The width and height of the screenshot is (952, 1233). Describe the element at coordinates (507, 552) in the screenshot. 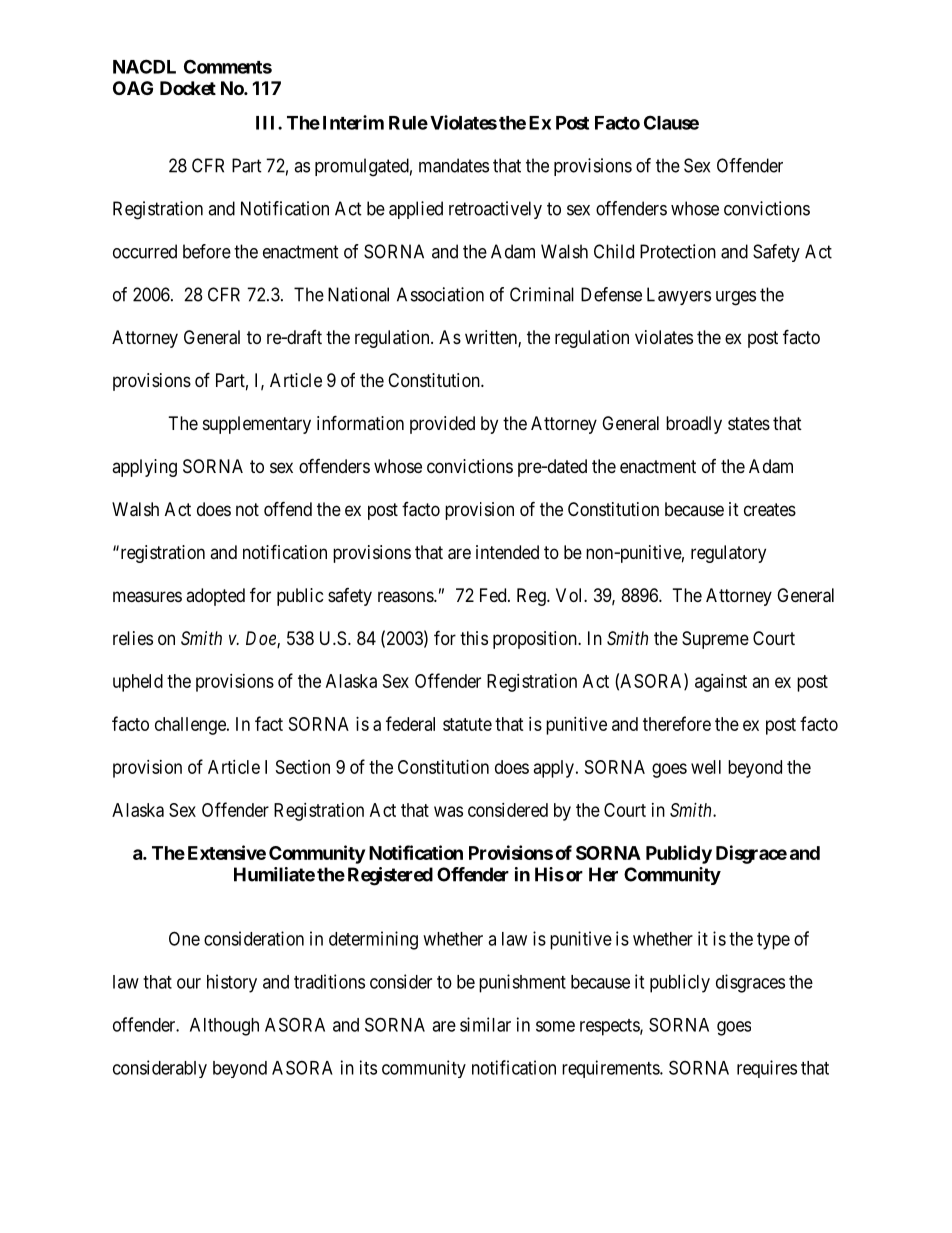

I see `intended` at that location.
